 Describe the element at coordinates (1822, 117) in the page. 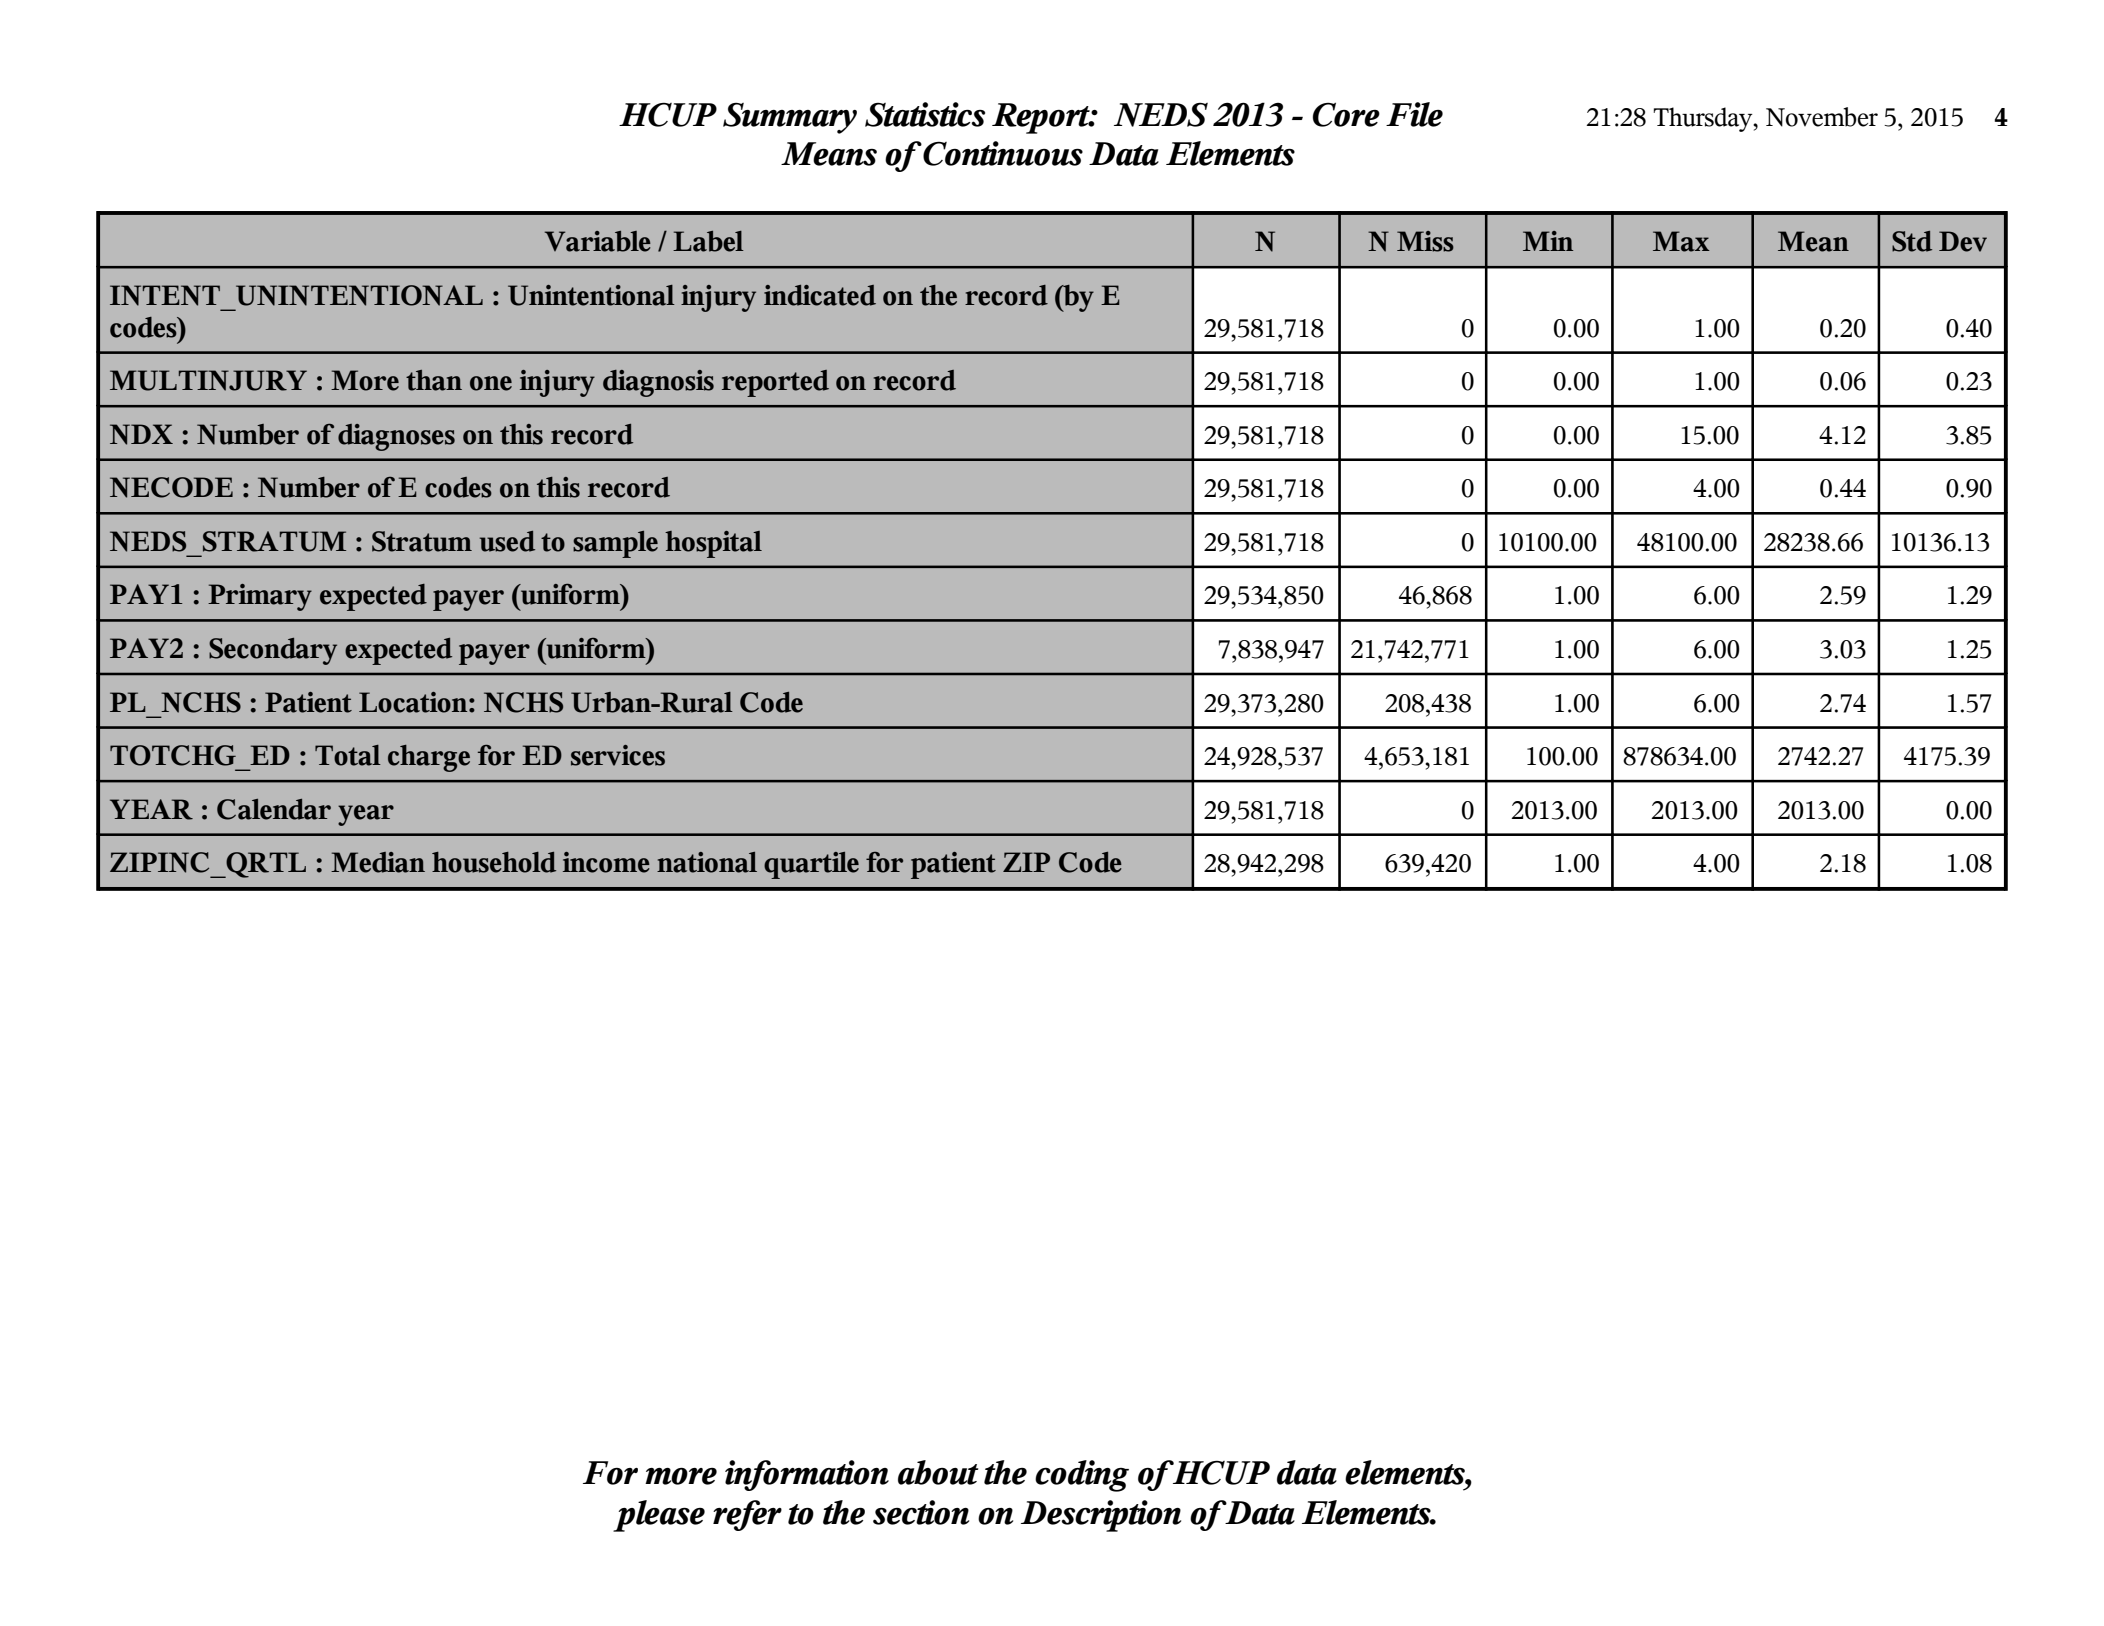

I see `November` at that location.
